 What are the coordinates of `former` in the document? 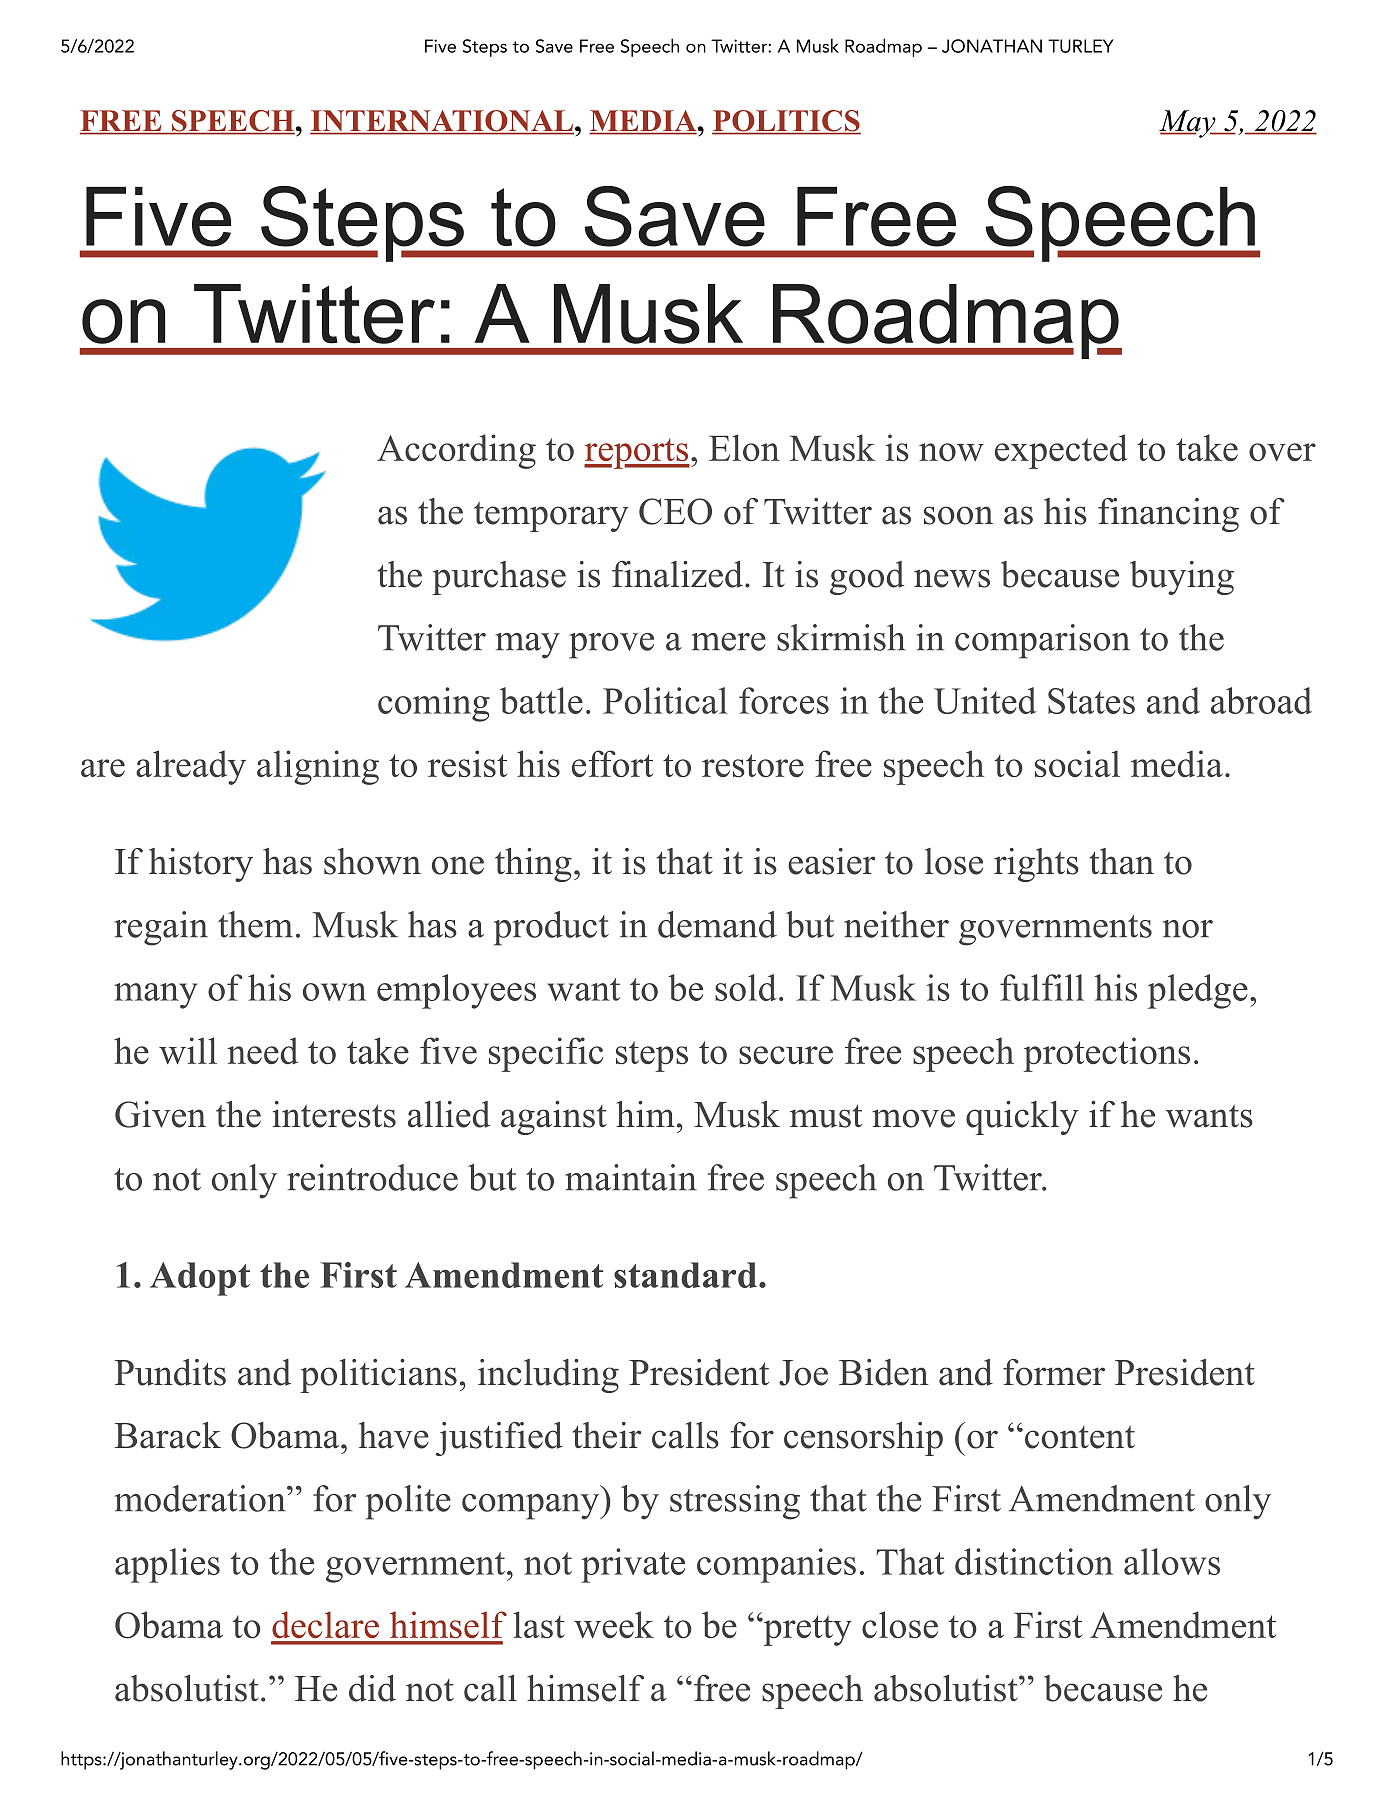 It's located at (1054, 1372).
